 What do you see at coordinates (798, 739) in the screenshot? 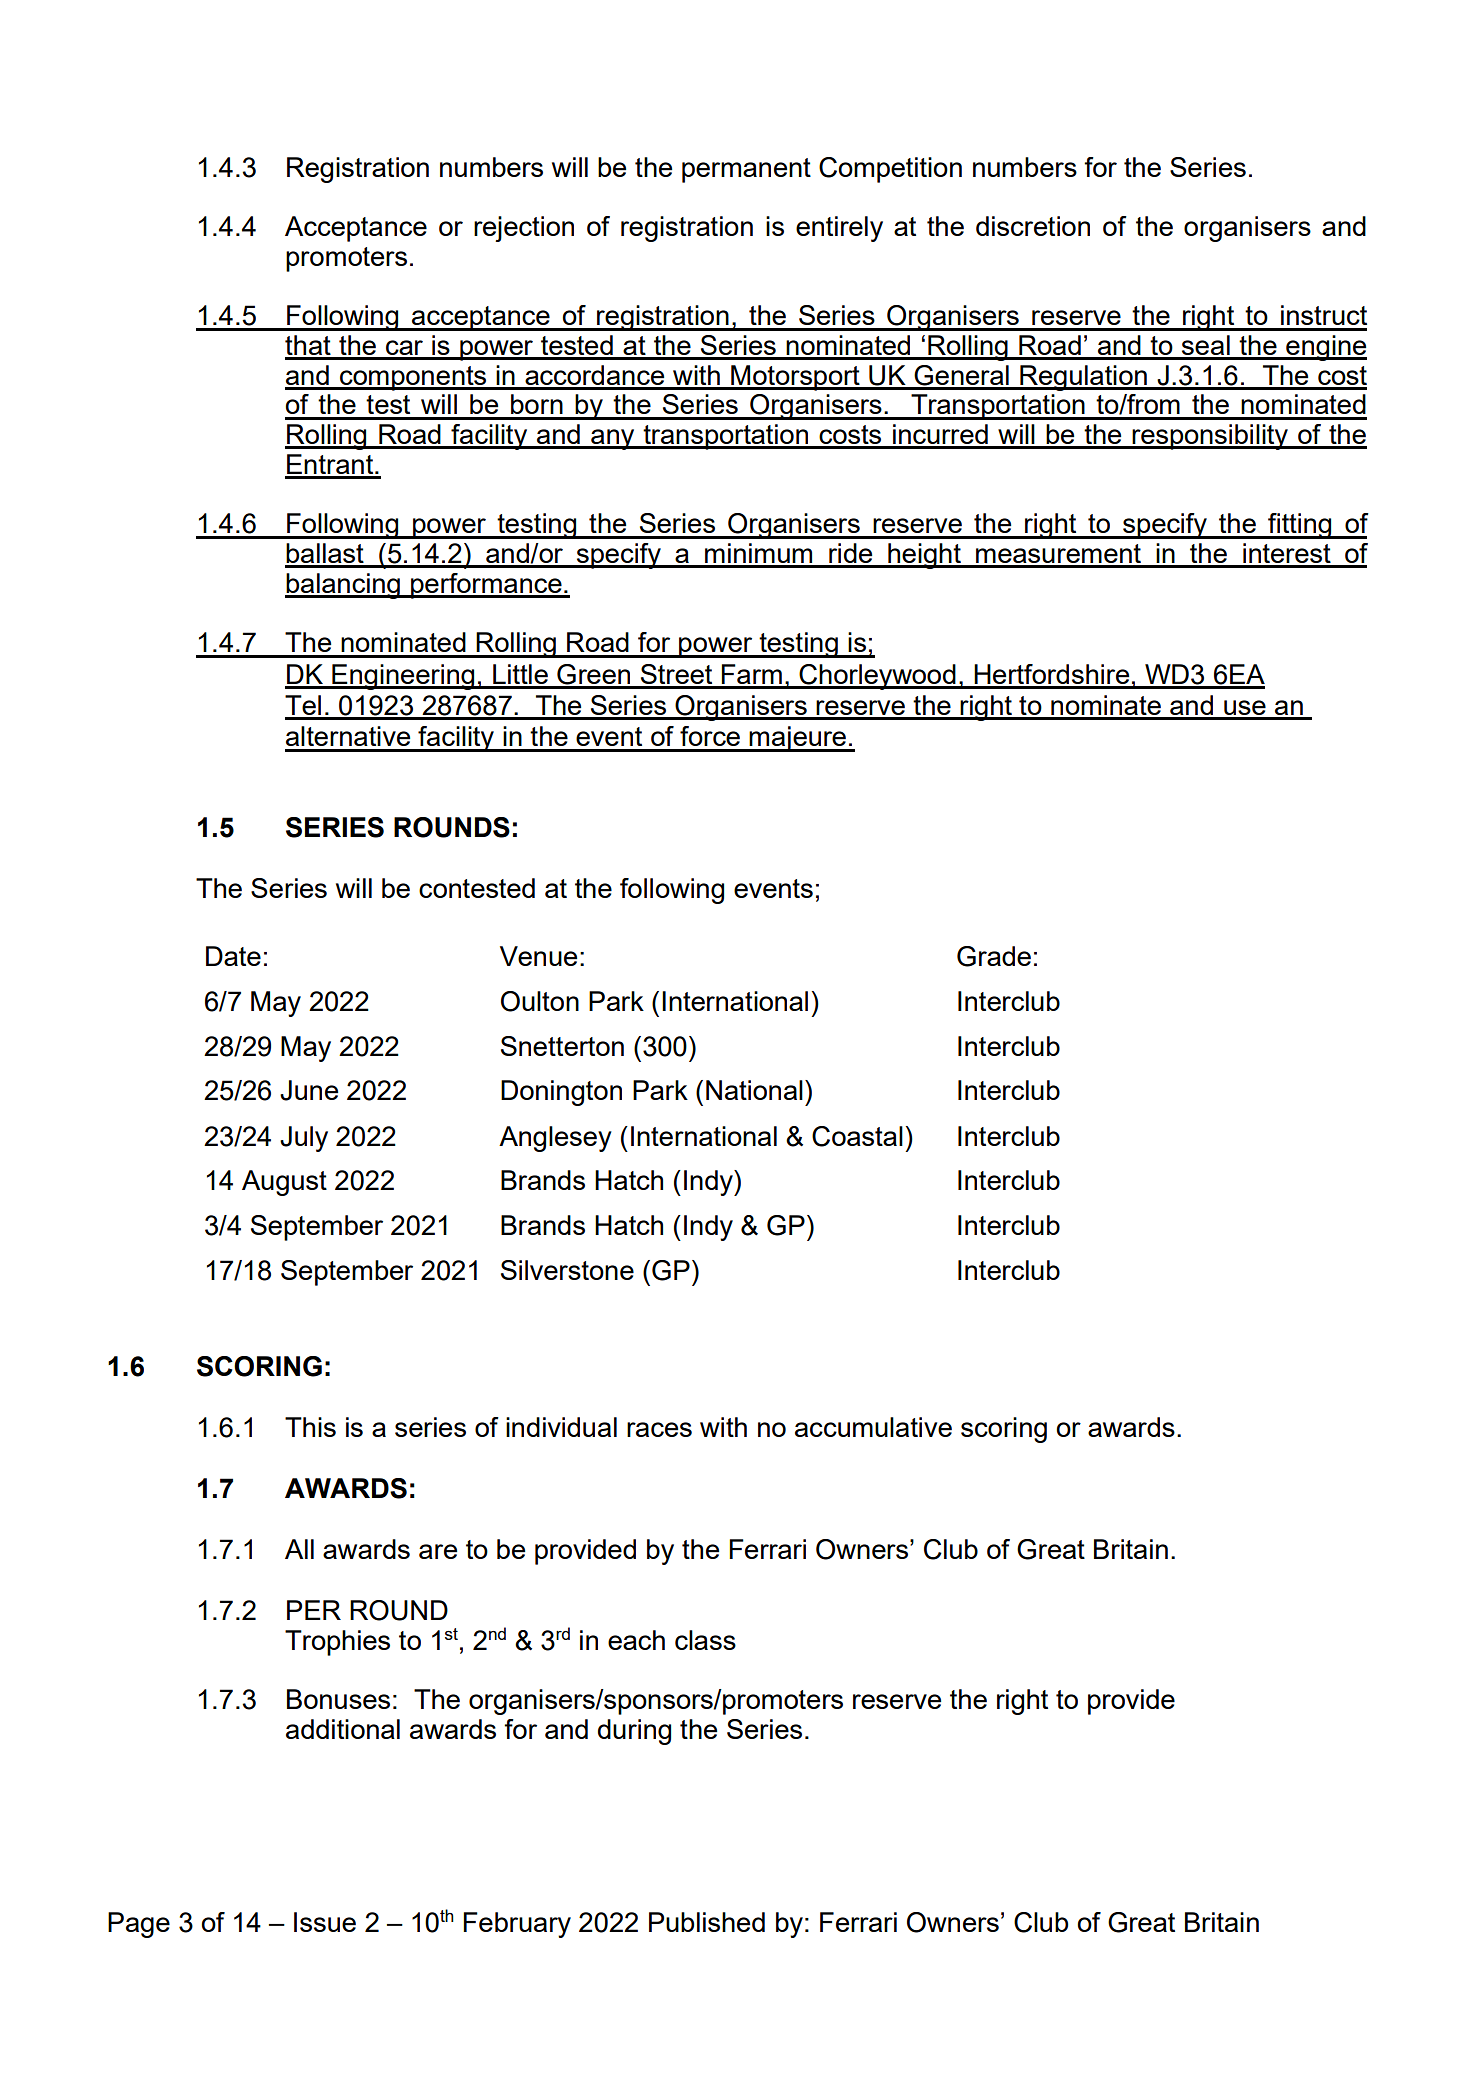
I see `majeure` at bounding box center [798, 739].
